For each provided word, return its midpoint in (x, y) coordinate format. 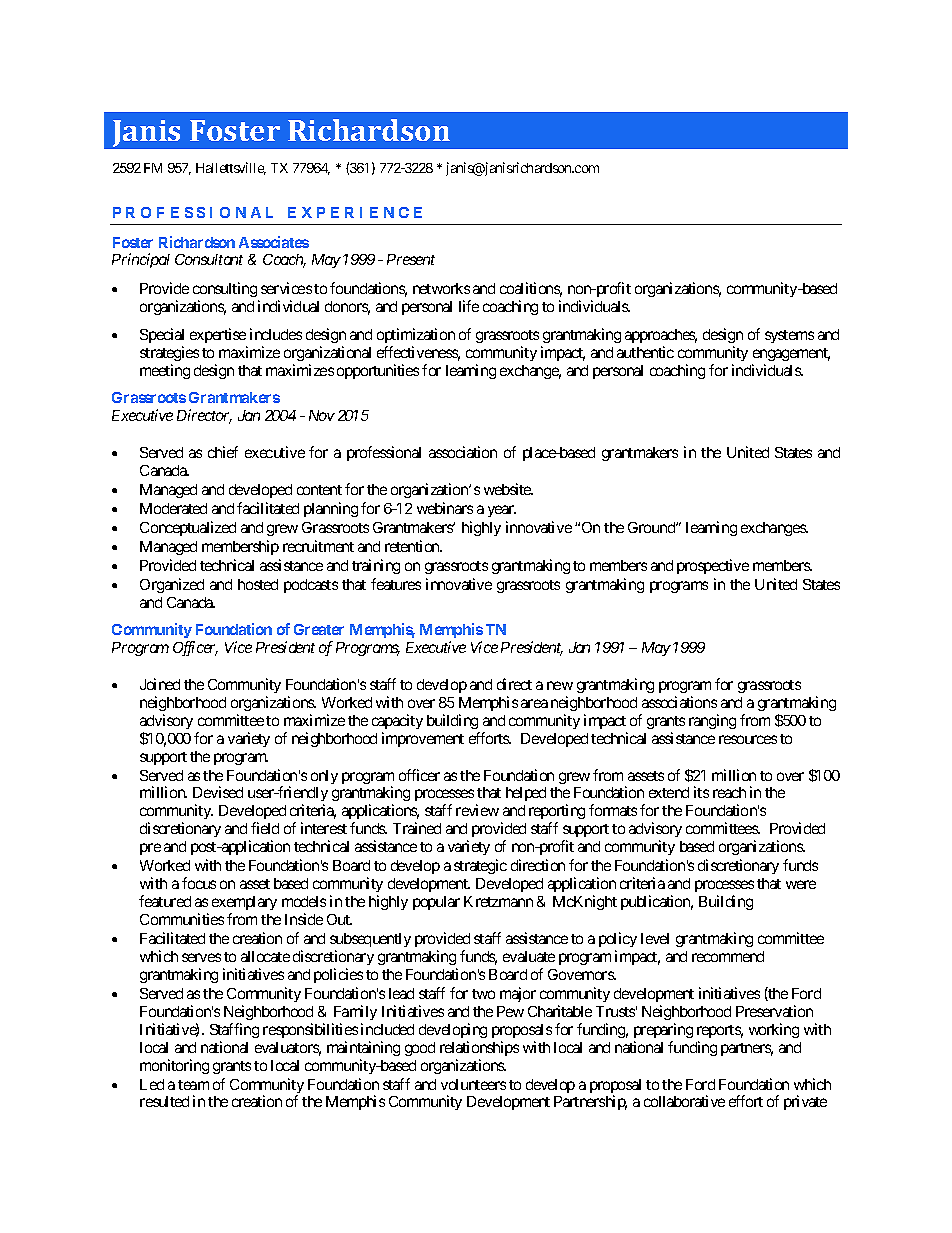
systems (789, 336)
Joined (160, 684)
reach (729, 792)
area (534, 703)
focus (199, 883)
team (193, 1085)
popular (436, 903)
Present (411, 259)
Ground (652, 527)
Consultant (209, 259)
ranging (712, 721)
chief (223, 452)
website (508, 489)
